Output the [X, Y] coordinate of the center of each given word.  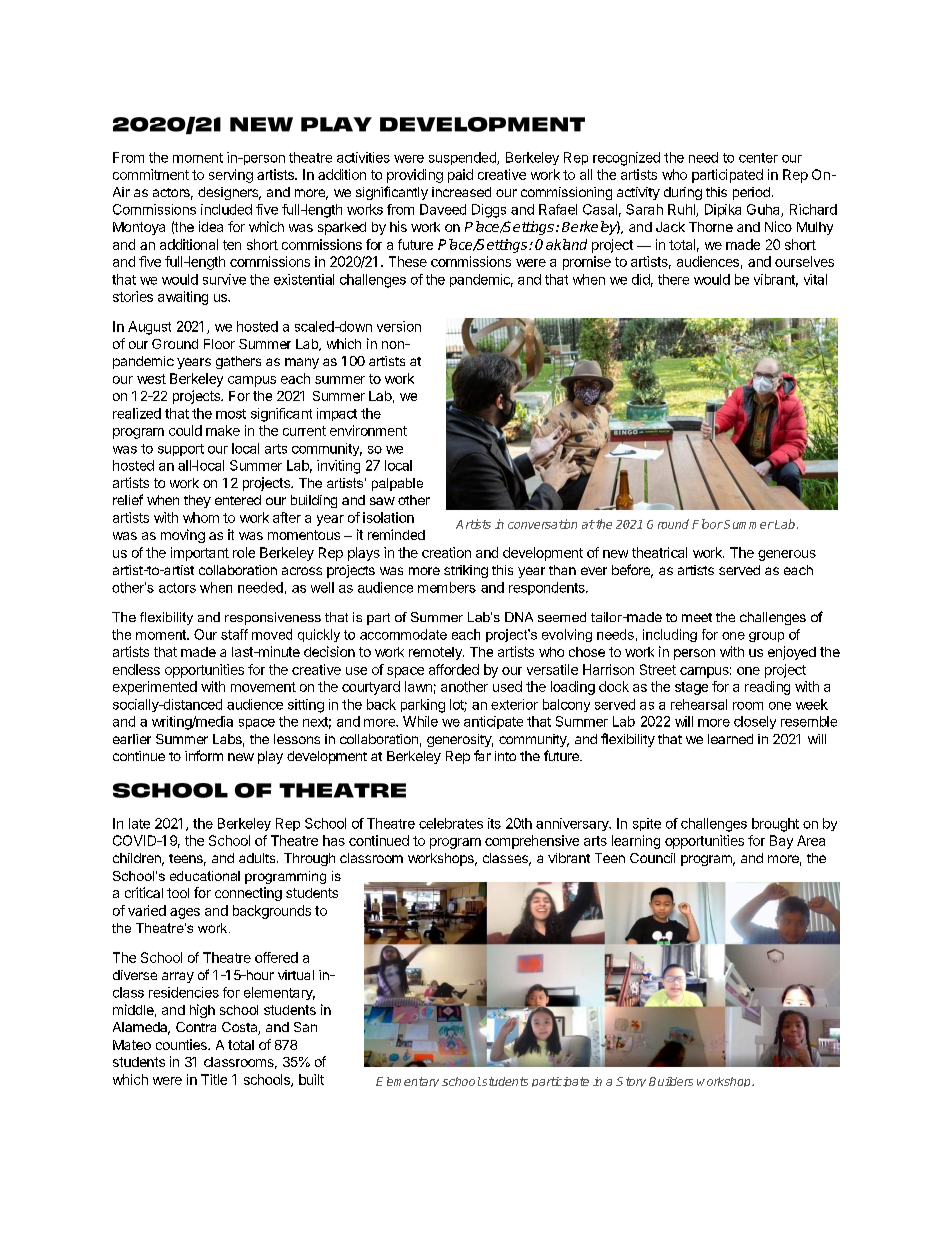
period [751, 193]
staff [234, 634]
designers [229, 193]
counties [182, 1044]
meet [697, 617]
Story [631, 1082]
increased [461, 192]
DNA [519, 617]
